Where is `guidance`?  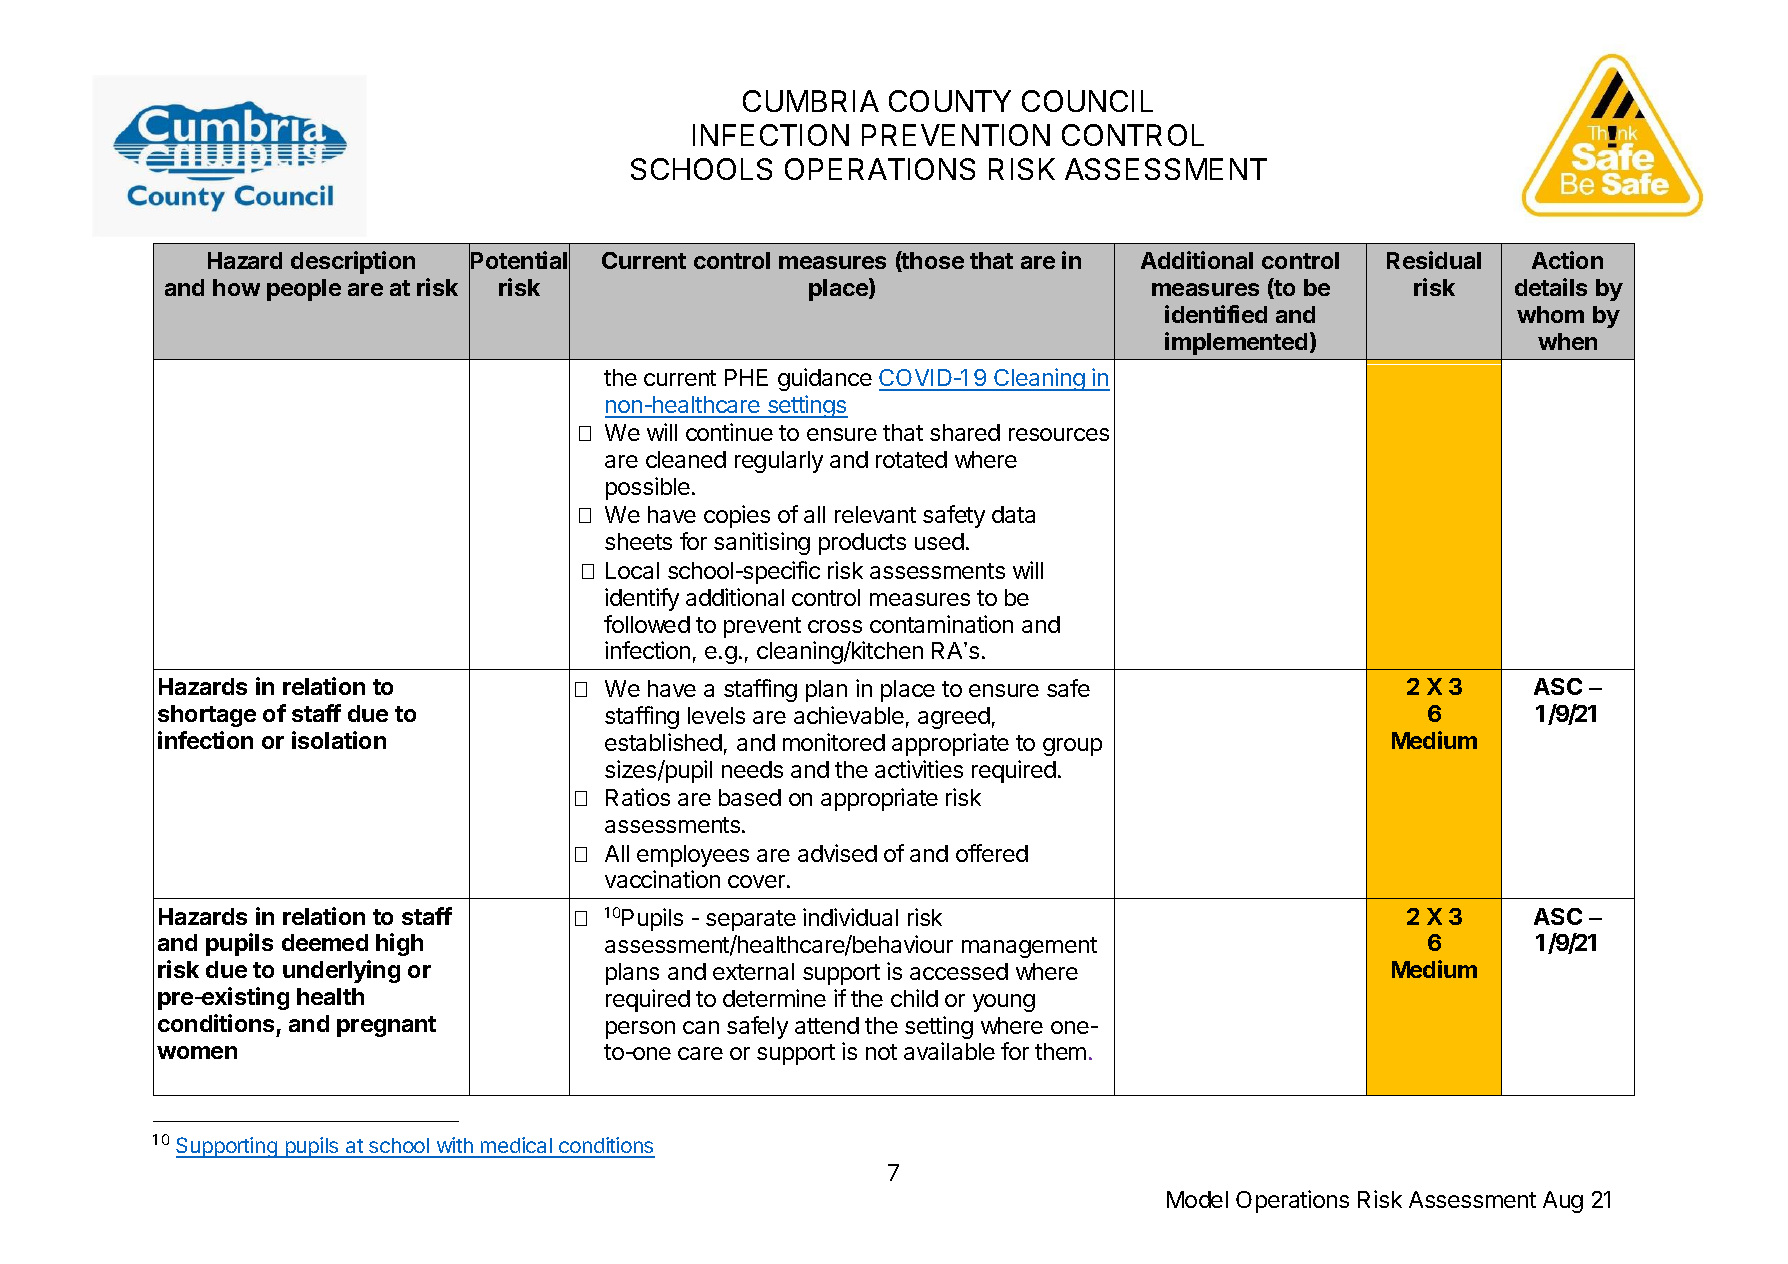 guidance is located at coordinates (825, 379).
